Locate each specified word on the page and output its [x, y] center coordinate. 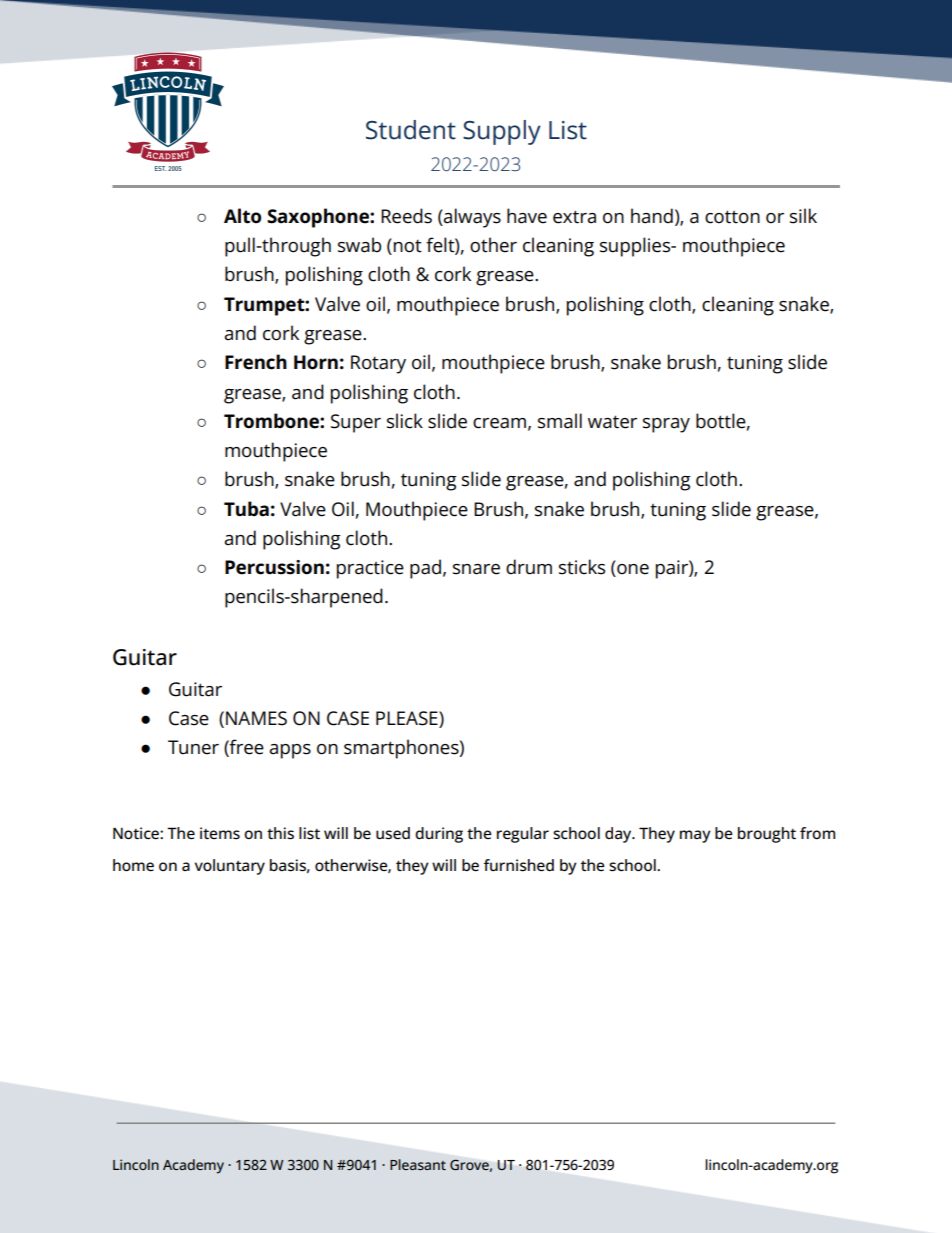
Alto [242, 216]
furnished [519, 865]
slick [405, 421]
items [220, 833]
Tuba [246, 509]
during [439, 835]
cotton [732, 217]
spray [666, 425]
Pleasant [418, 1164]
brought [767, 835]
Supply [502, 132]
